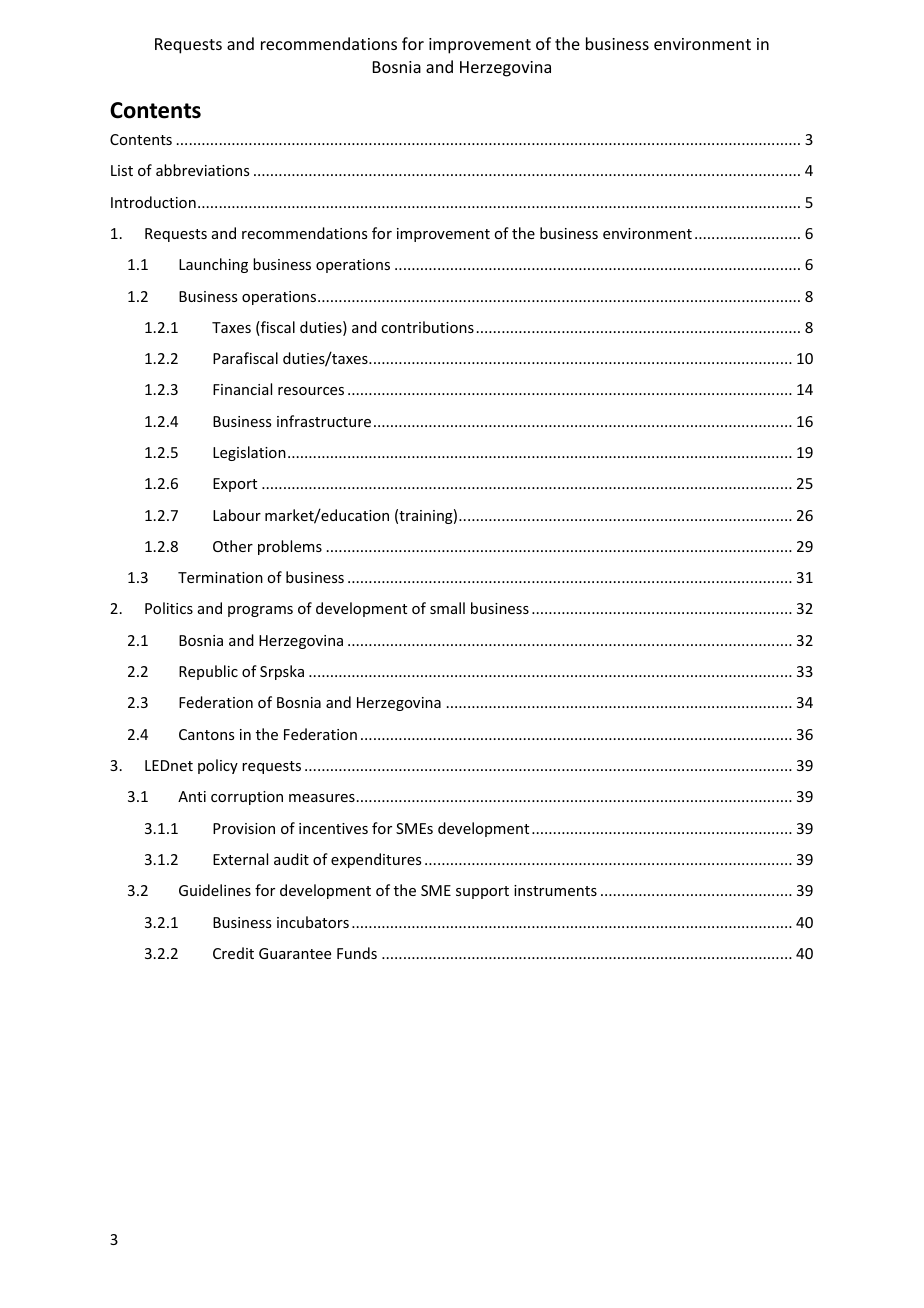 This screenshot has height=1308, width=924. Describe the element at coordinates (215, 890) in the screenshot. I see `Guidelines` at that location.
